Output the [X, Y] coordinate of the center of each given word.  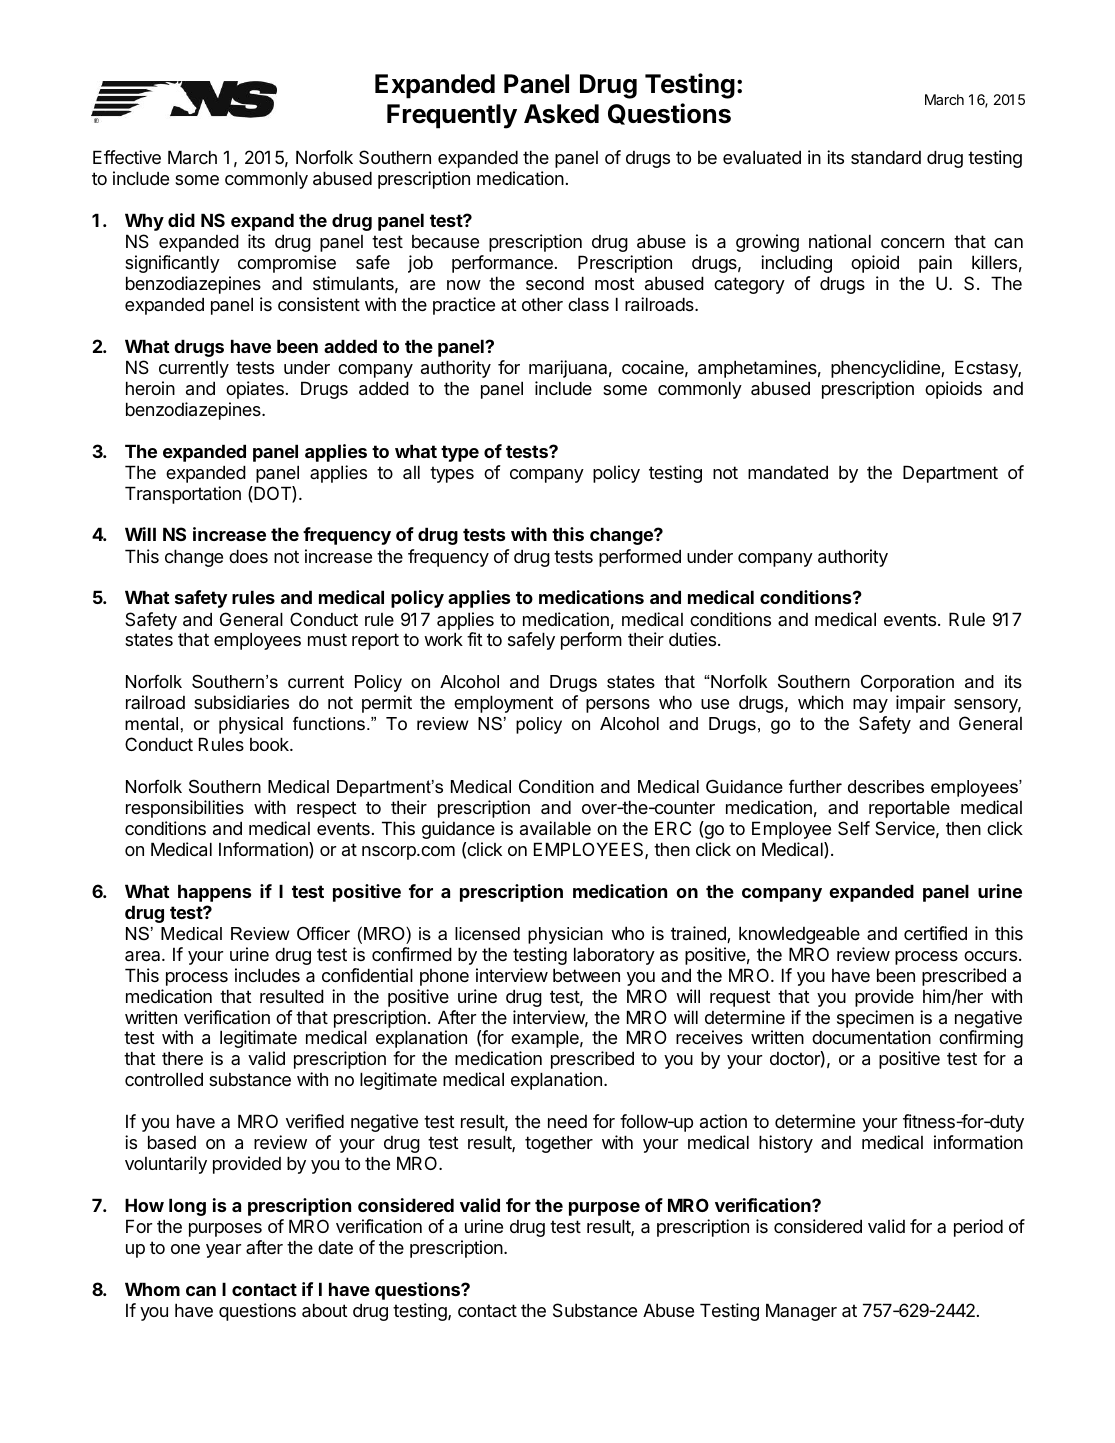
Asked [561, 114]
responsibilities [185, 809]
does [248, 556]
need [567, 1121]
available [555, 828]
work [443, 639]
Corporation [907, 683]
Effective [127, 157]
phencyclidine [886, 369]
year [223, 1251]
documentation [871, 1037]
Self [854, 828]
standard [886, 157]
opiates [255, 390]
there [182, 1058]
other [542, 304]
